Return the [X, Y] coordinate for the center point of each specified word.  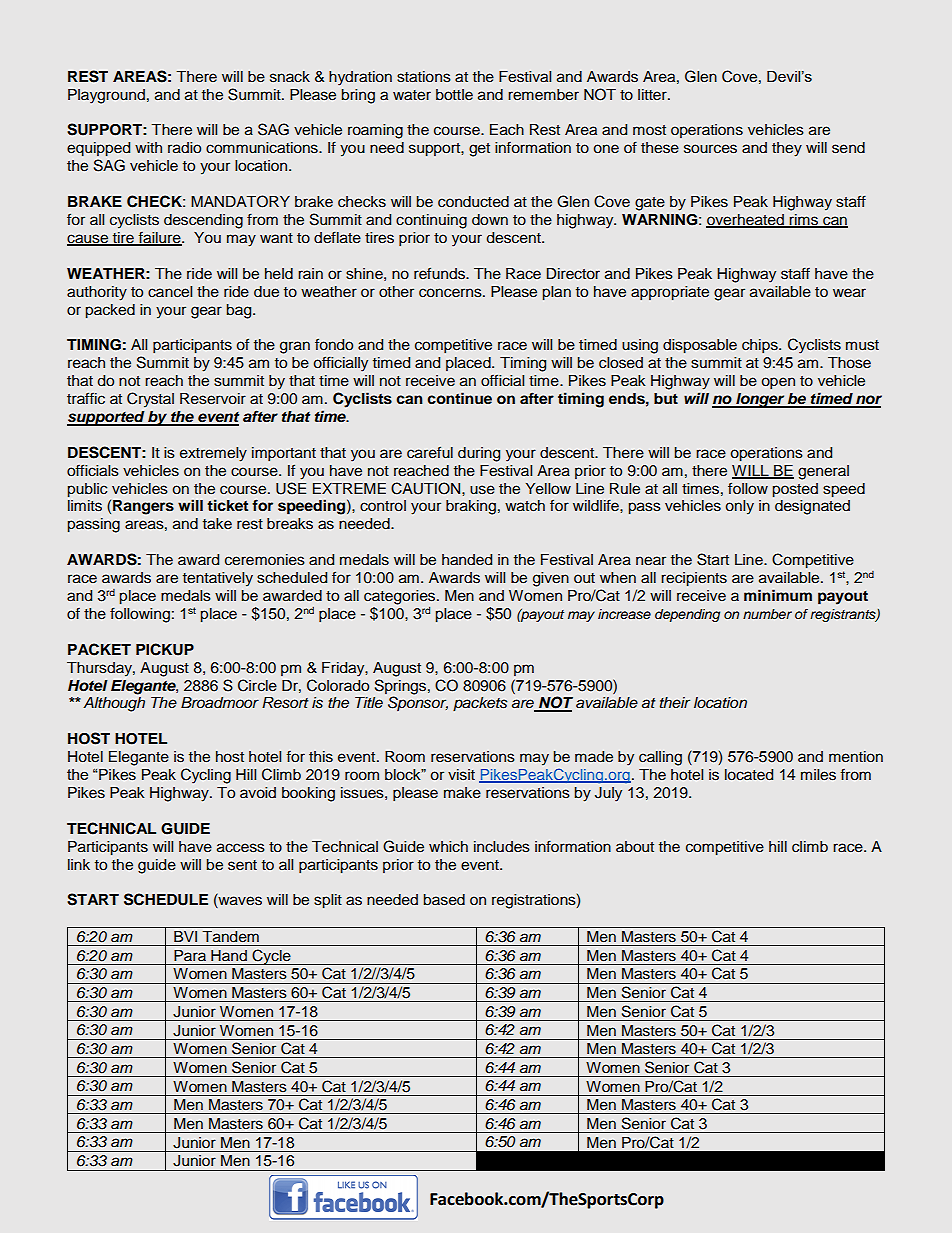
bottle [454, 95]
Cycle [271, 957]
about [635, 847]
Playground [106, 96]
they [787, 149]
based [444, 900]
